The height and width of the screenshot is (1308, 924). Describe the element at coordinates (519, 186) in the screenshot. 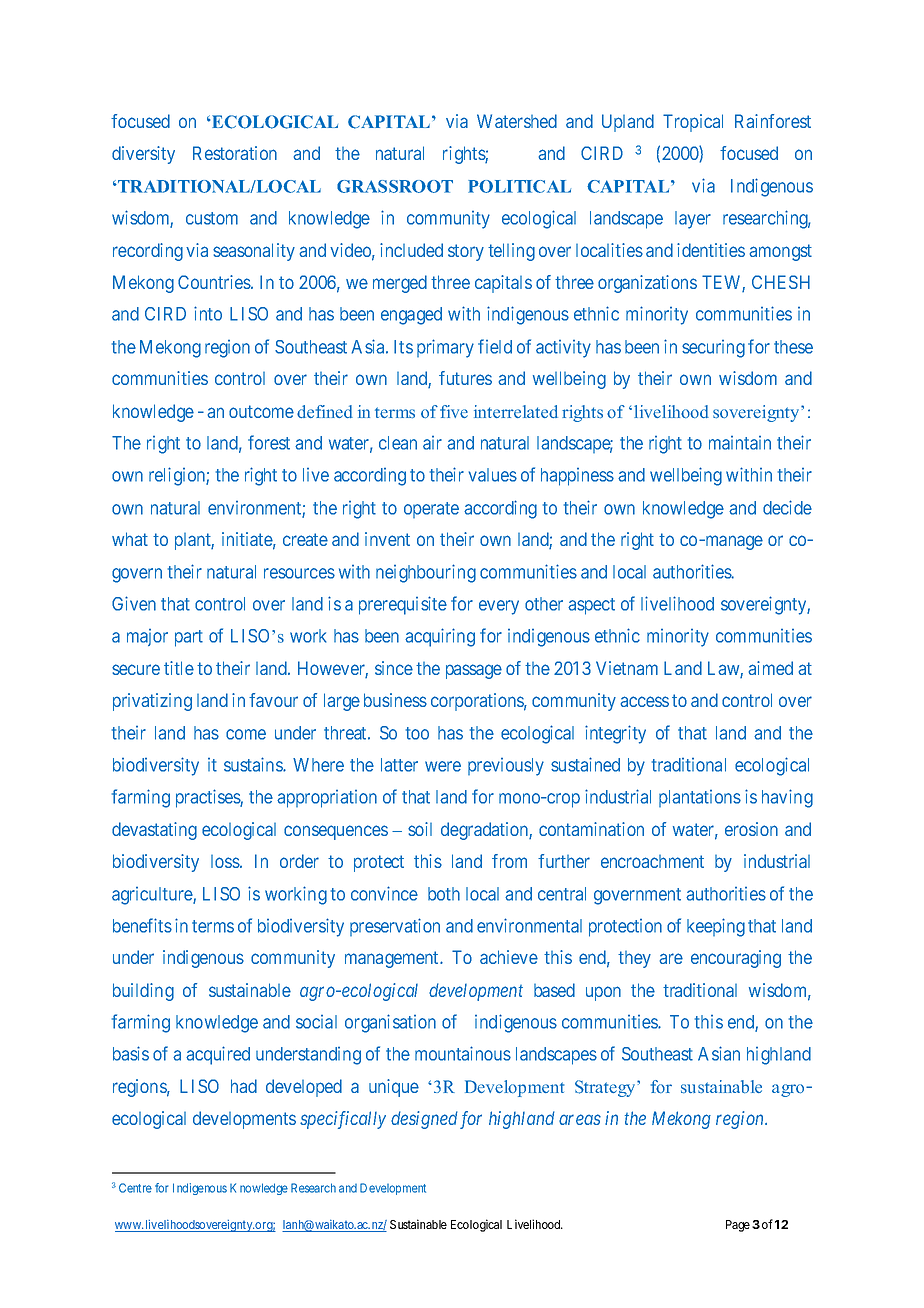

I see `POLITICAL` at that location.
